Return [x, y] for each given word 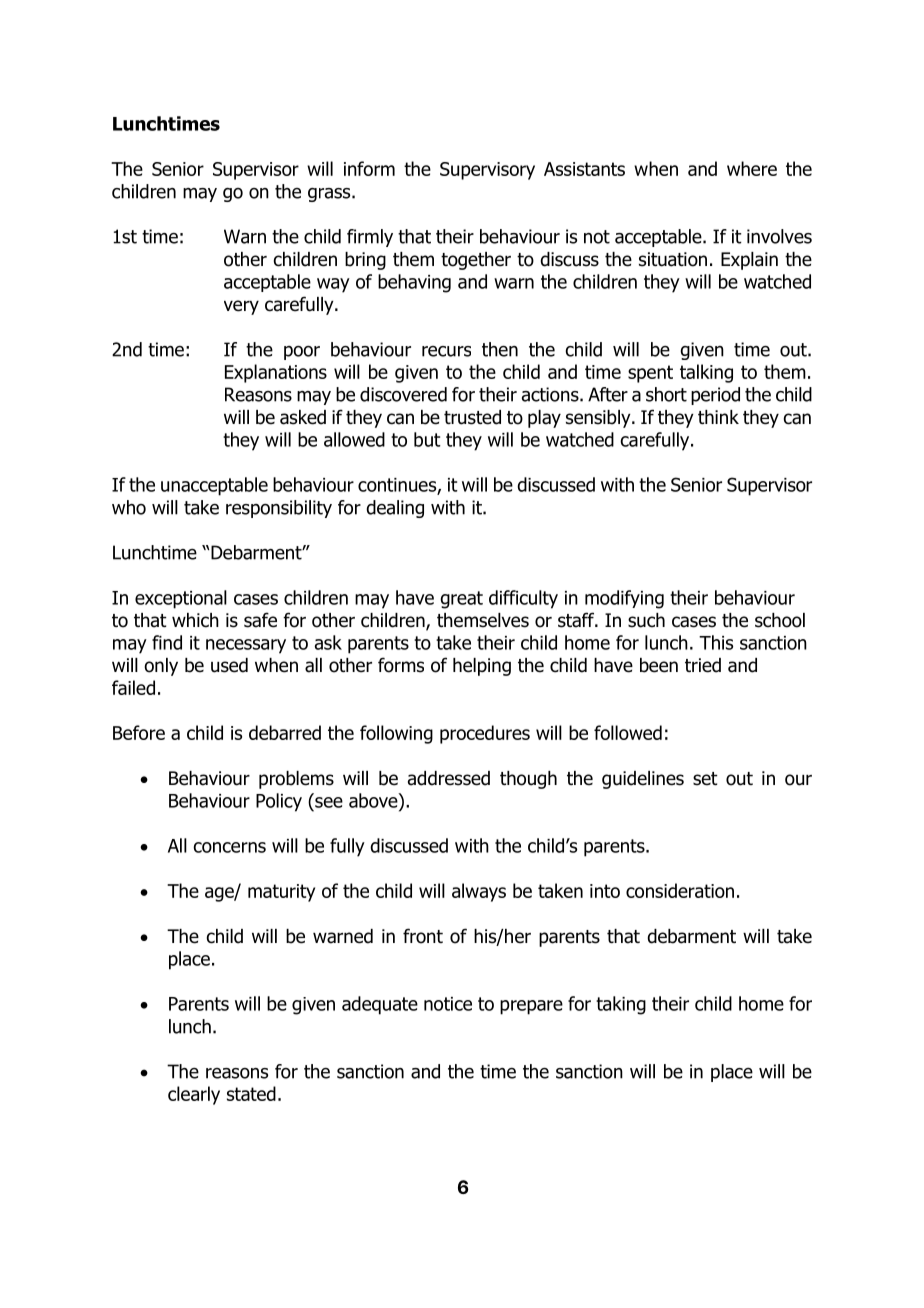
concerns [229, 847]
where [752, 168]
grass [330, 195]
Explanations [276, 373]
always [479, 892]
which [195, 620]
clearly [194, 1095]
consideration [680, 890]
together [476, 261]
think [718, 417]
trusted [472, 417]
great [461, 600]
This [716, 642]
